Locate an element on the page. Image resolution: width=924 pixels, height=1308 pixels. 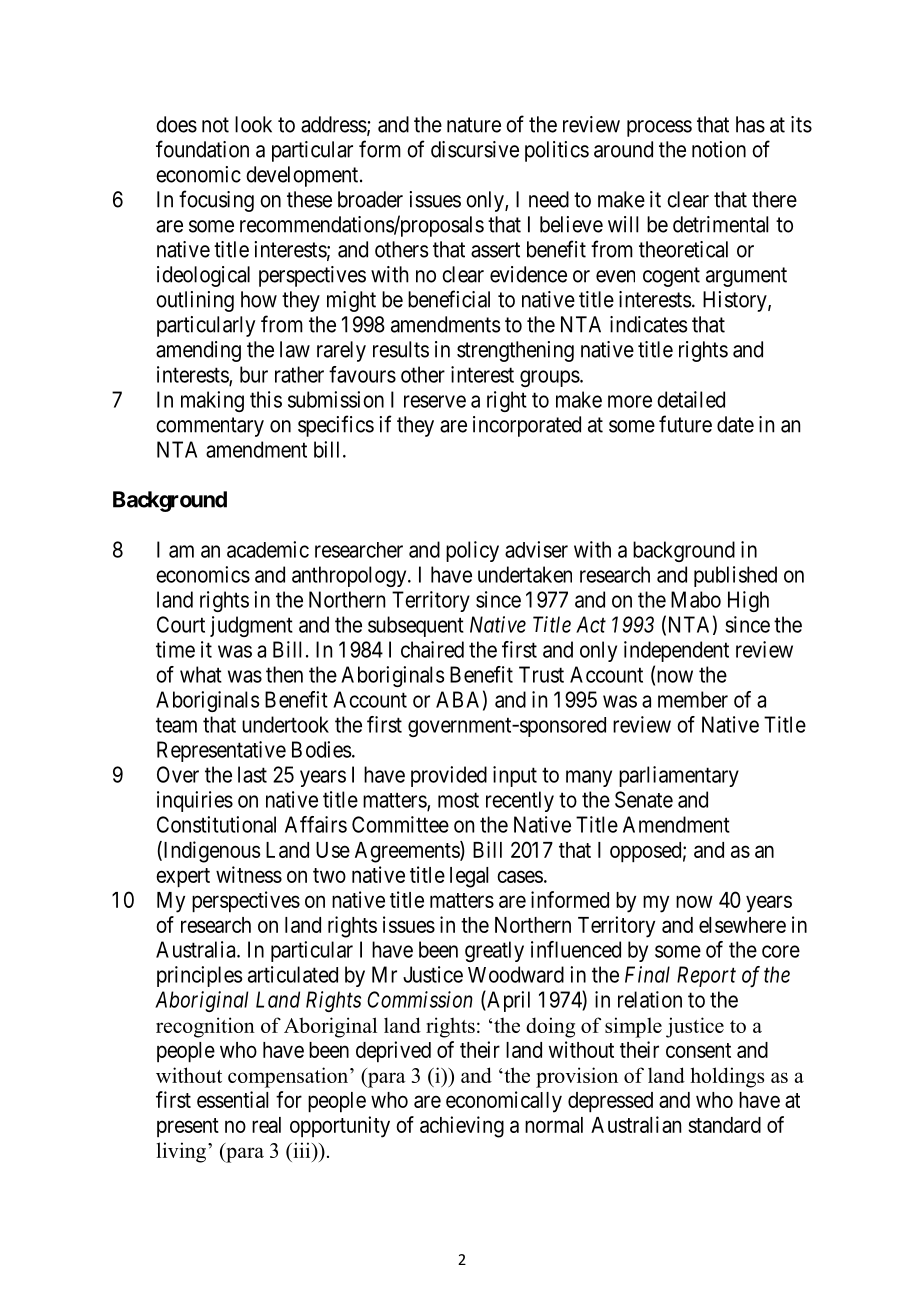
detailed is located at coordinates (691, 399).
